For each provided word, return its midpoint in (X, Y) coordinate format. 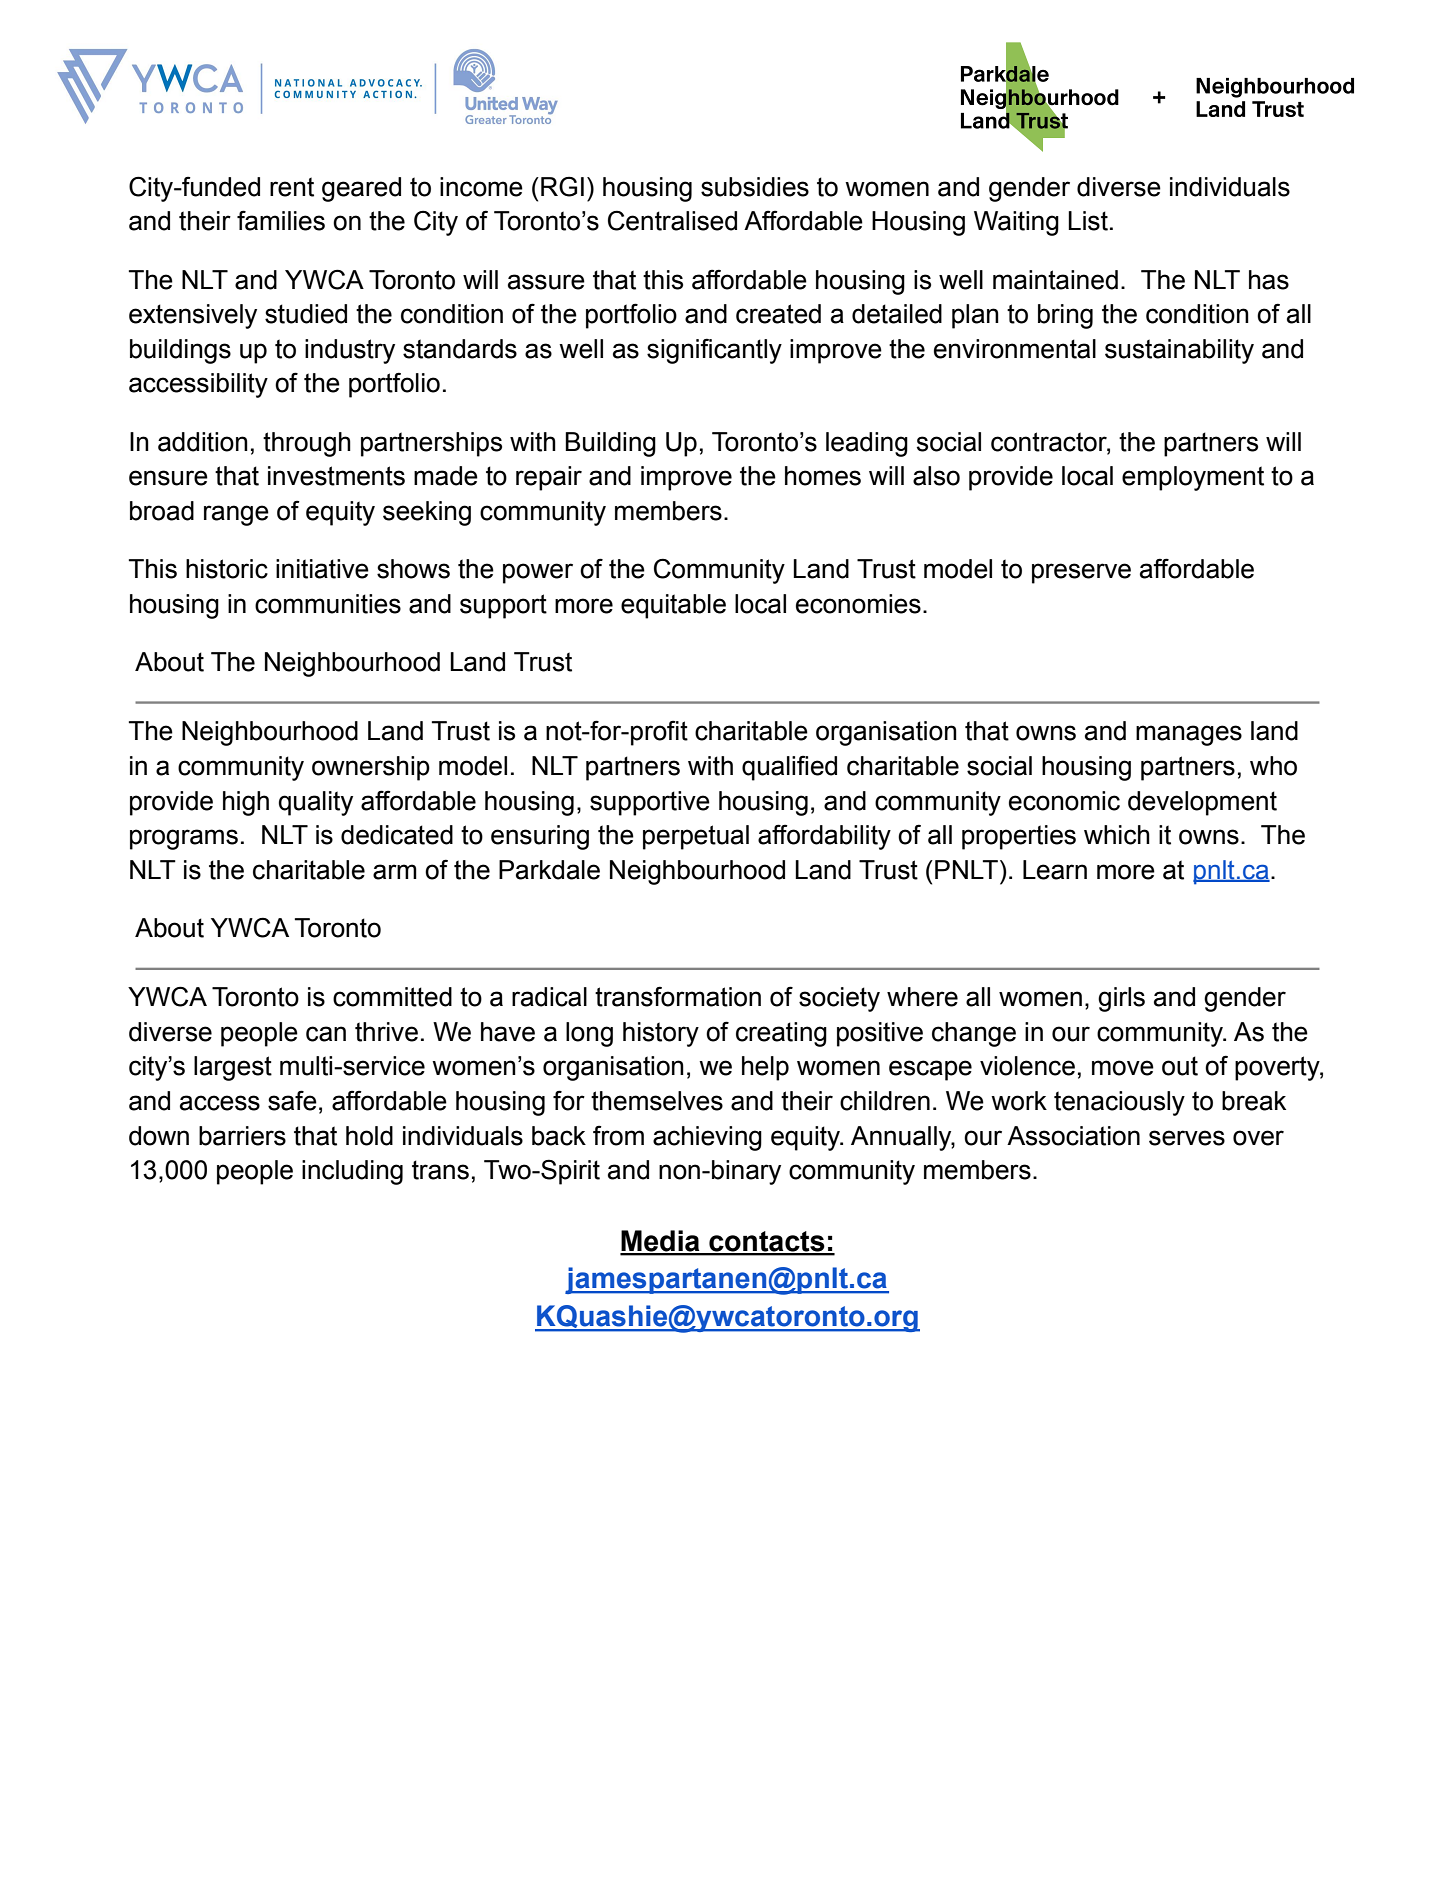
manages (1189, 735)
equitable (673, 606)
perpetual (696, 837)
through (307, 444)
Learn (1055, 870)
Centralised (672, 220)
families (281, 220)
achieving (707, 1138)
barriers (242, 1136)
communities (328, 604)
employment (1193, 478)
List (1088, 221)
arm (395, 872)
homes (823, 476)
